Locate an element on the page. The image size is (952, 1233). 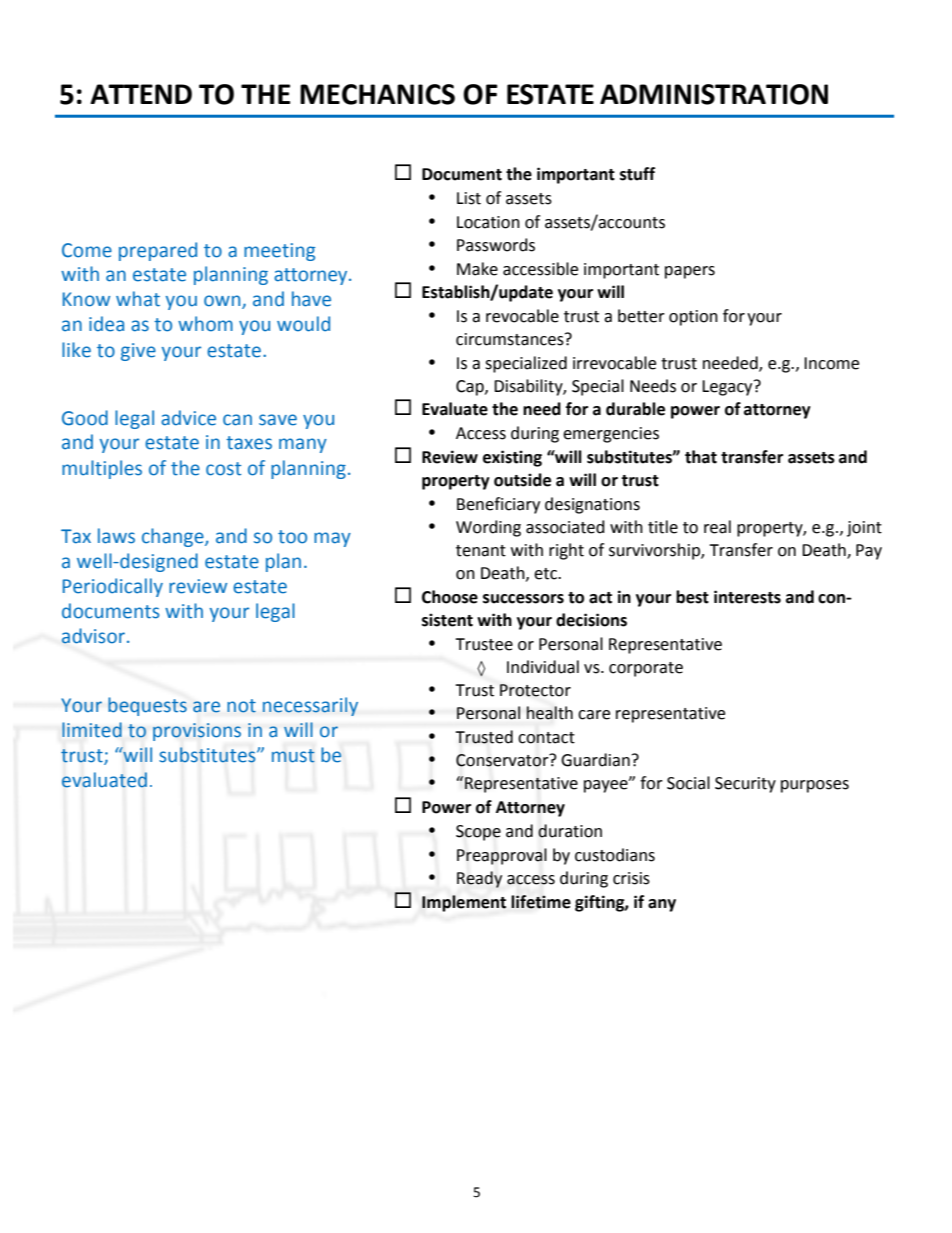
bequests is located at coordinates (147, 706).
